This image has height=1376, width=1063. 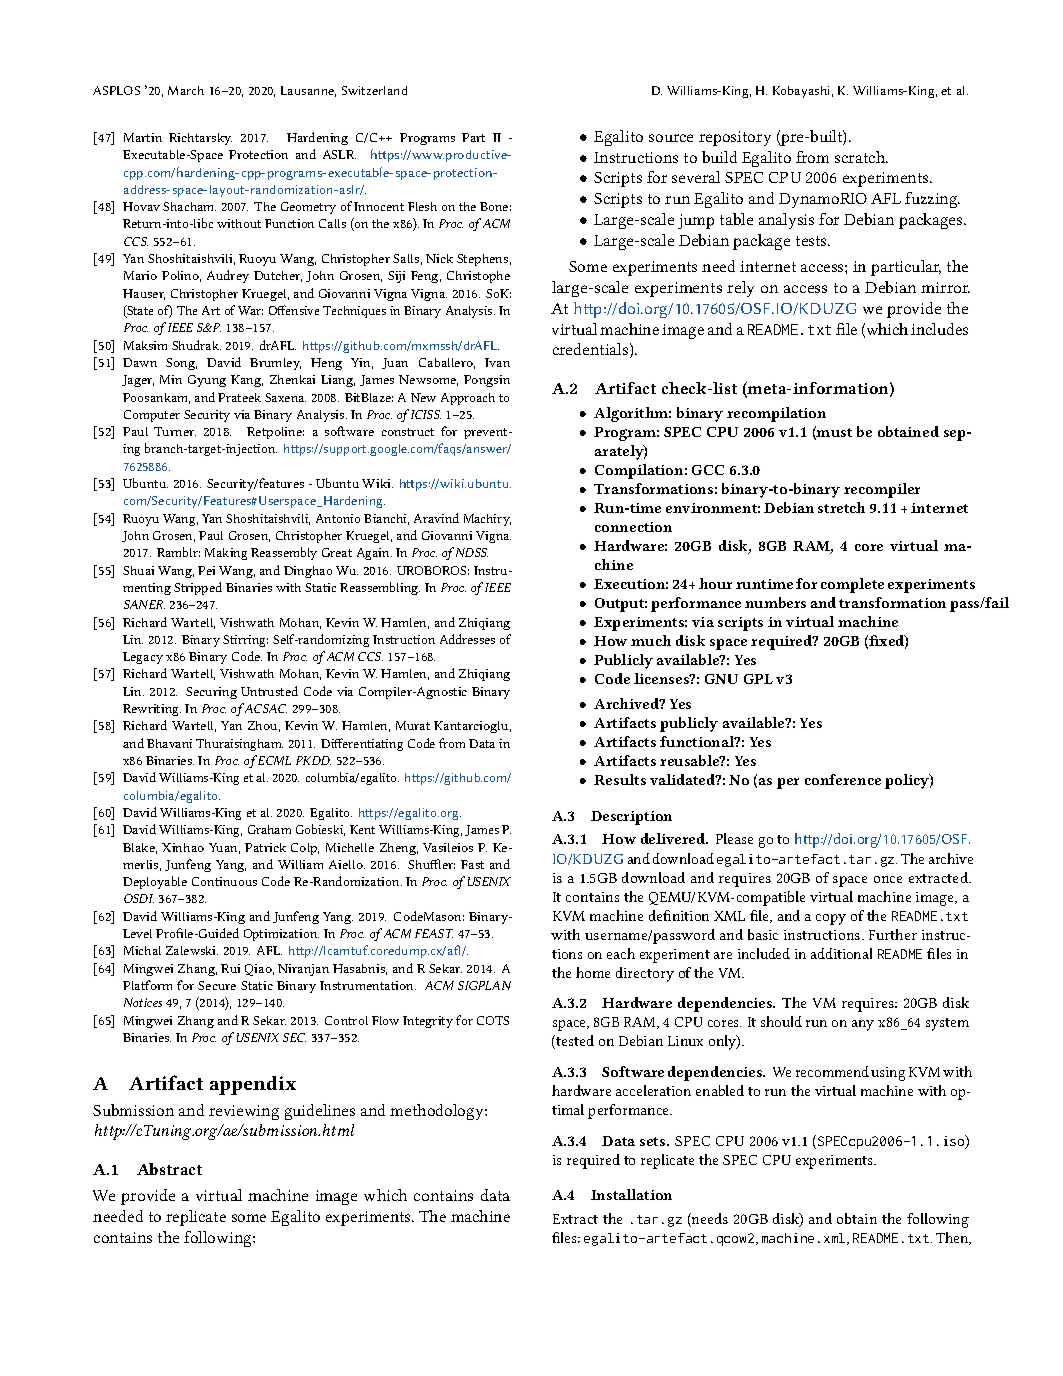 What do you see at coordinates (497, 362) in the image?
I see `Ivan` at bounding box center [497, 362].
